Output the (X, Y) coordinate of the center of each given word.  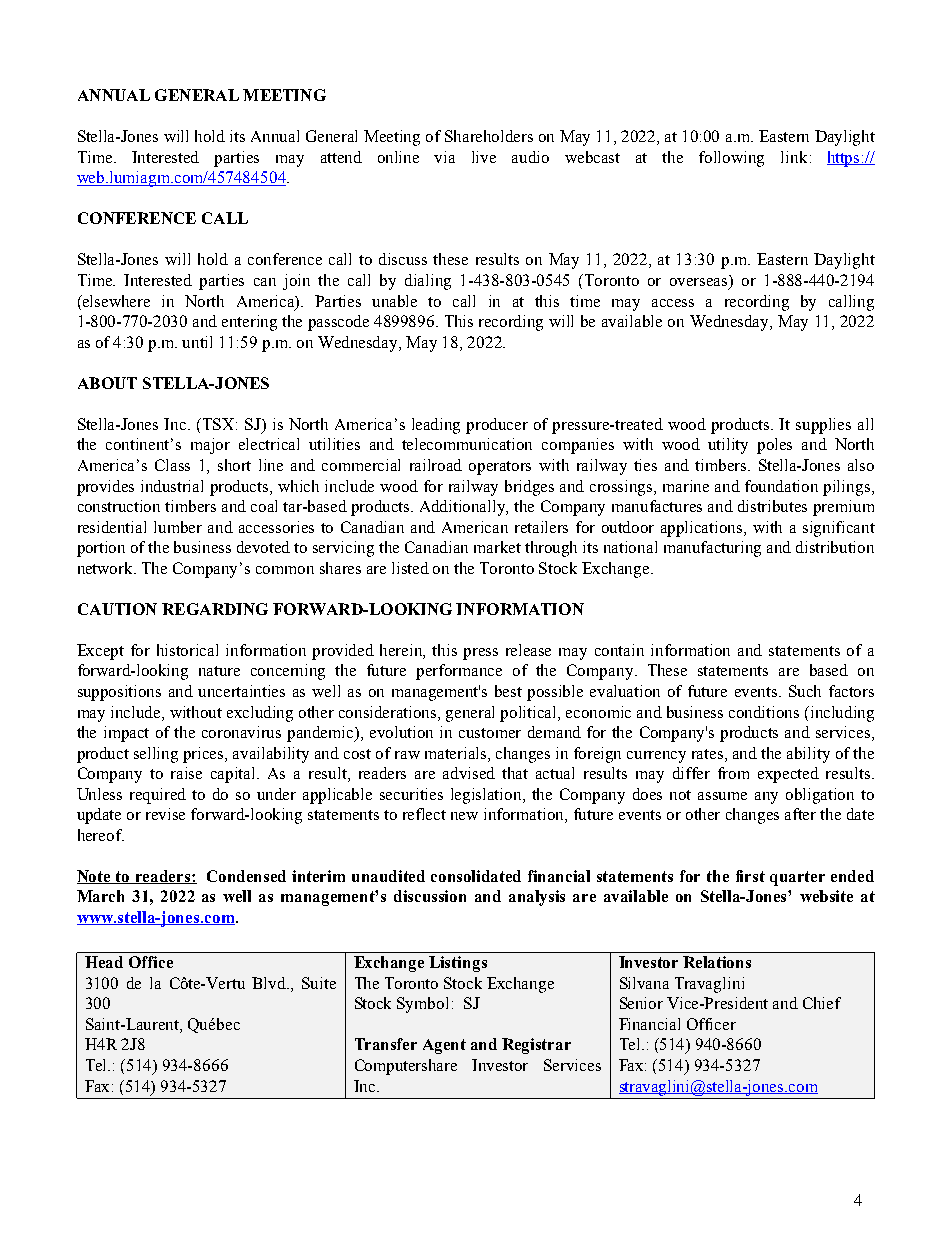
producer (497, 426)
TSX (220, 424)
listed (410, 568)
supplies (823, 426)
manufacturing (712, 549)
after (800, 814)
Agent (444, 1046)
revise (165, 814)
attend (341, 157)
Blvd (270, 983)
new (464, 816)
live (484, 157)
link (794, 157)
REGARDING (215, 609)
